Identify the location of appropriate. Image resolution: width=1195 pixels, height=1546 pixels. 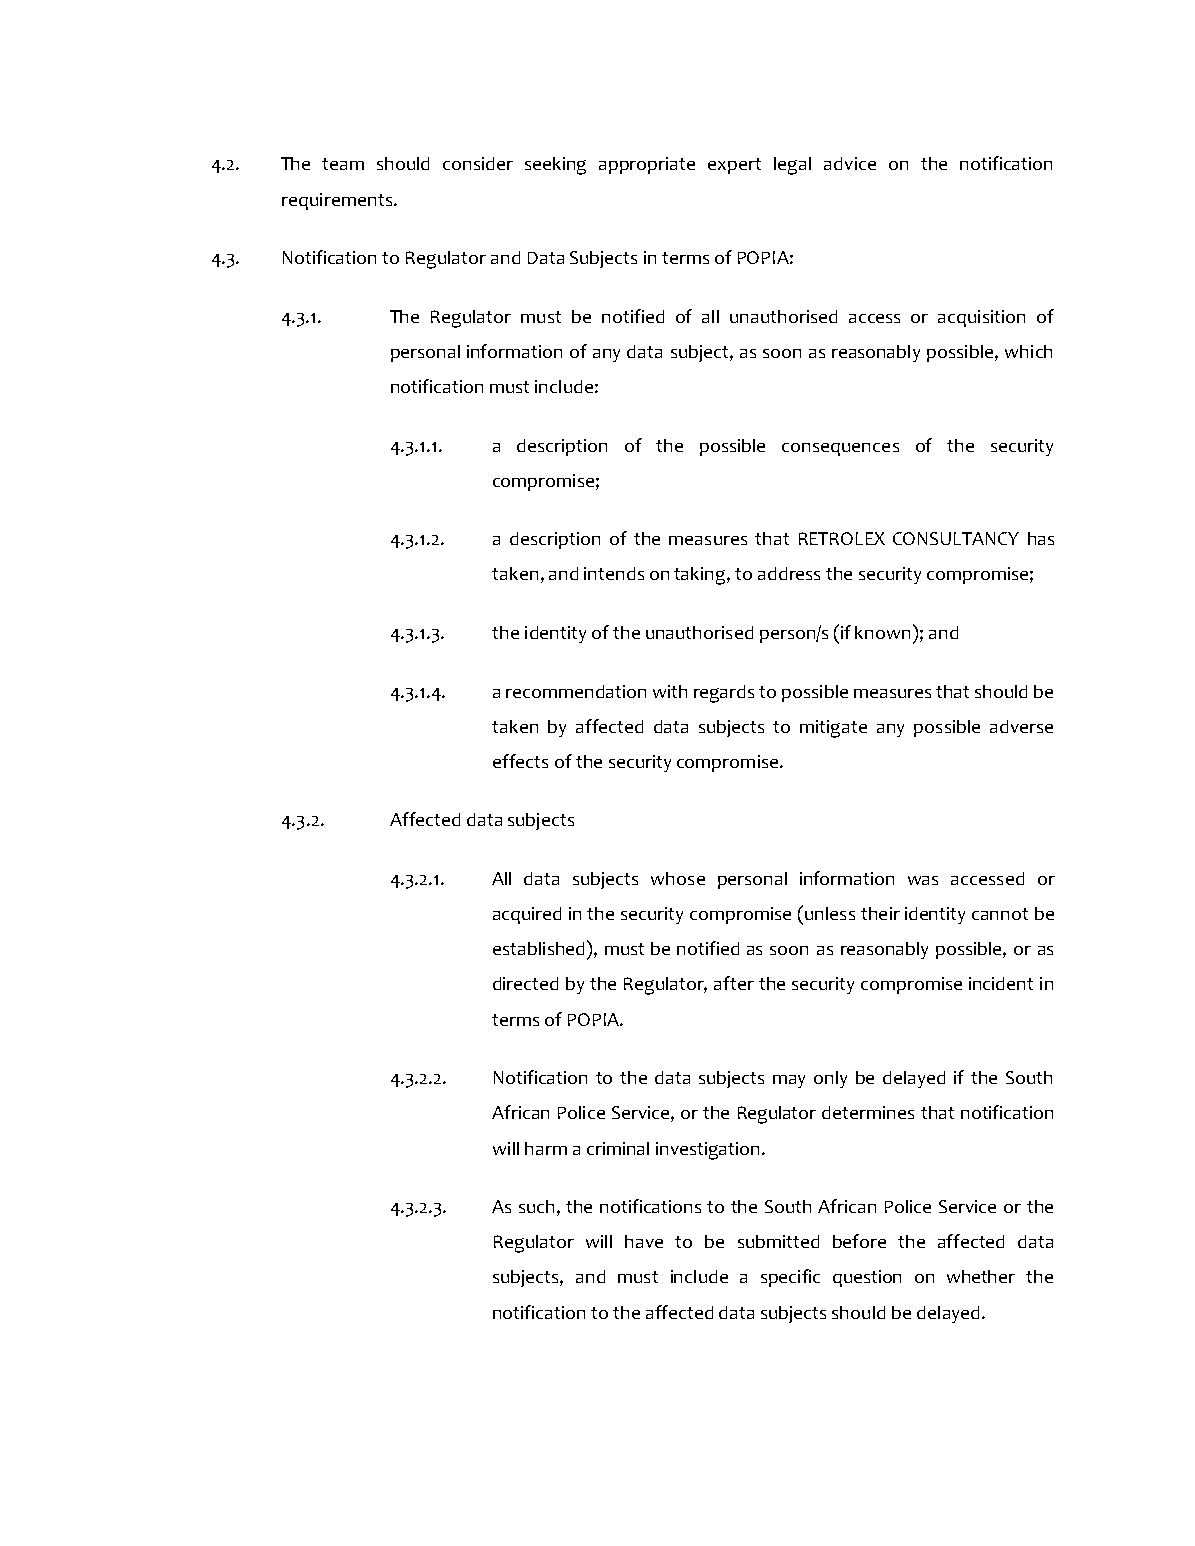
(647, 165).
